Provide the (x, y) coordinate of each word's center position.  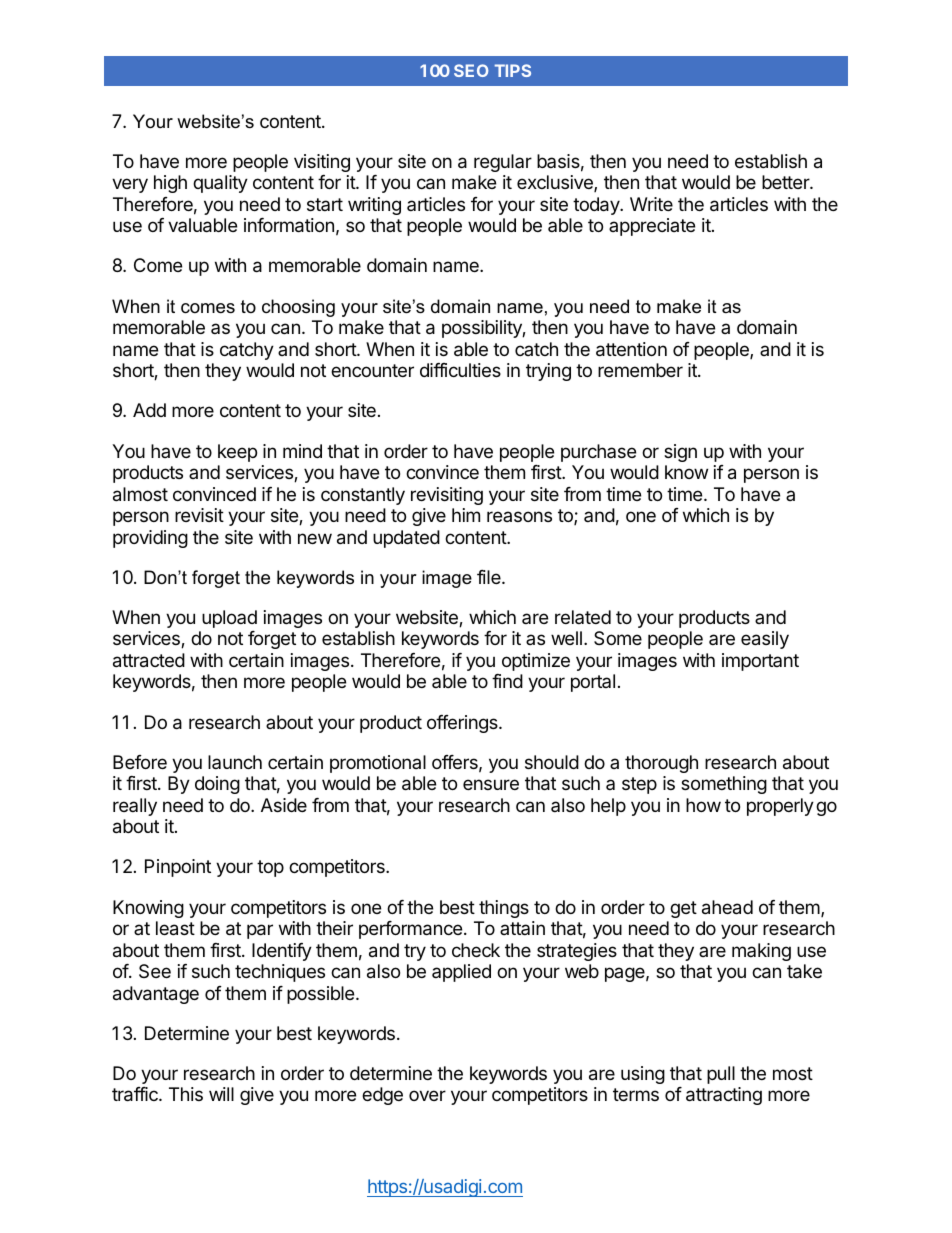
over (427, 1095)
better (786, 182)
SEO (471, 70)
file (490, 577)
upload (229, 619)
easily (765, 640)
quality (220, 184)
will (221, 1094)
